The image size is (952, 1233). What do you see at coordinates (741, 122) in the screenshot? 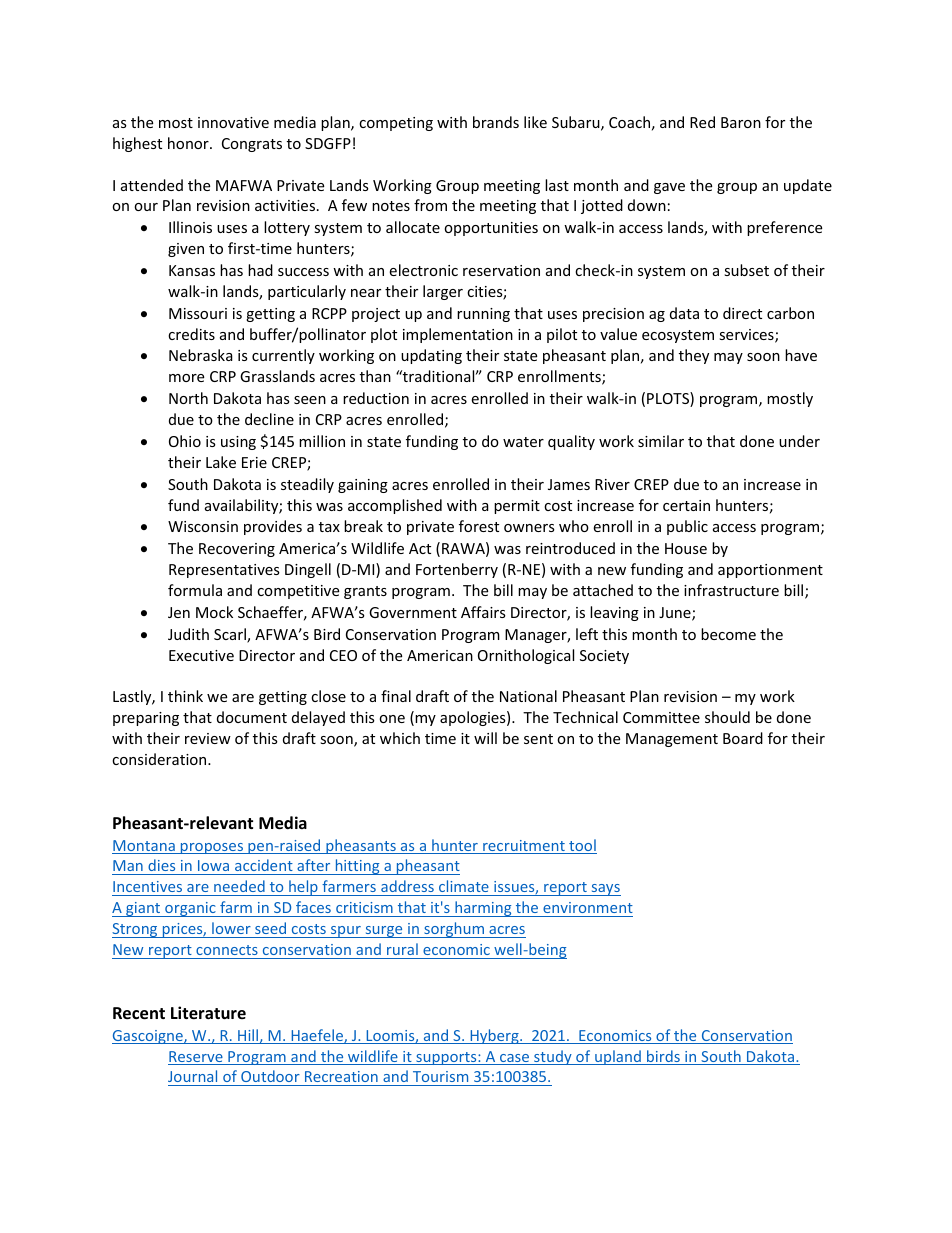
I see `Baron` at bounding box center [741, 122].
